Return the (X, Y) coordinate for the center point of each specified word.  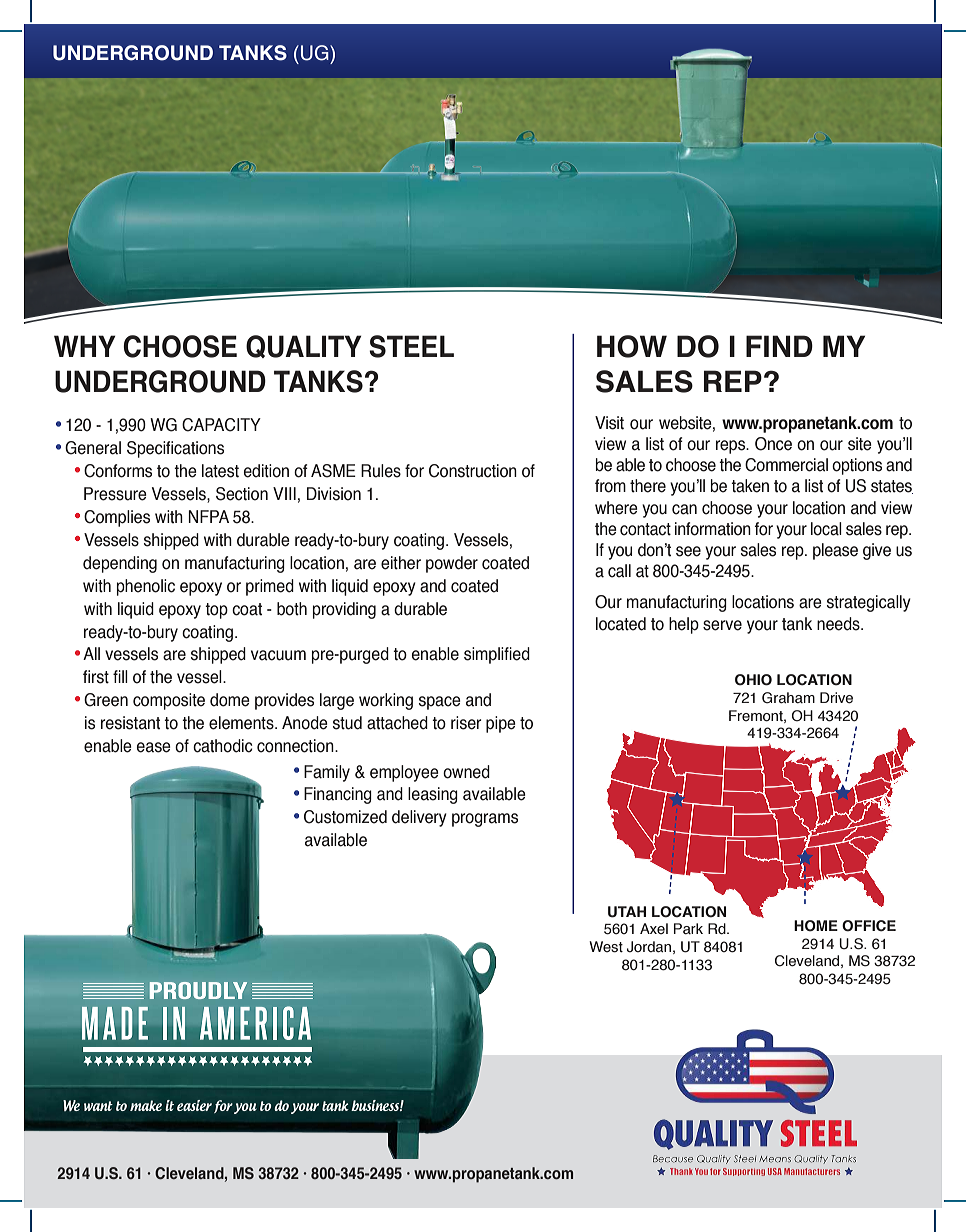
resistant (130, 723)
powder (452, 564)
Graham (788, 698)
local (826, 529)
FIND (779, 346)
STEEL (411, 346)
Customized (345, 817)
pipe (501, 724)
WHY (85, 346)
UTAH (627, 912)
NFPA (208, 516)
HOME (816, 926)
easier (194, 1105)
